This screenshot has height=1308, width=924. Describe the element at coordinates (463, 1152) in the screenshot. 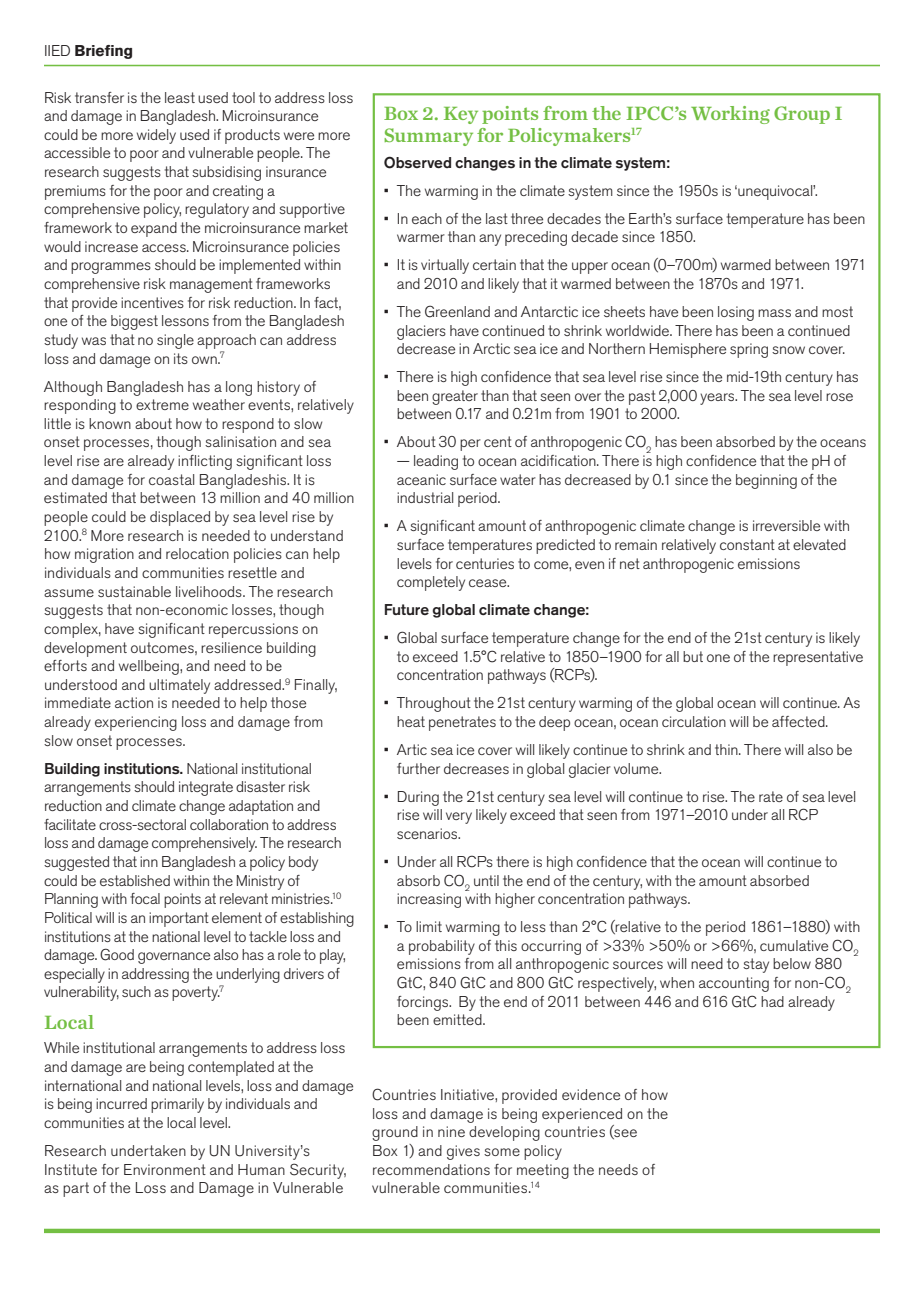

I see `gives` at that location.
